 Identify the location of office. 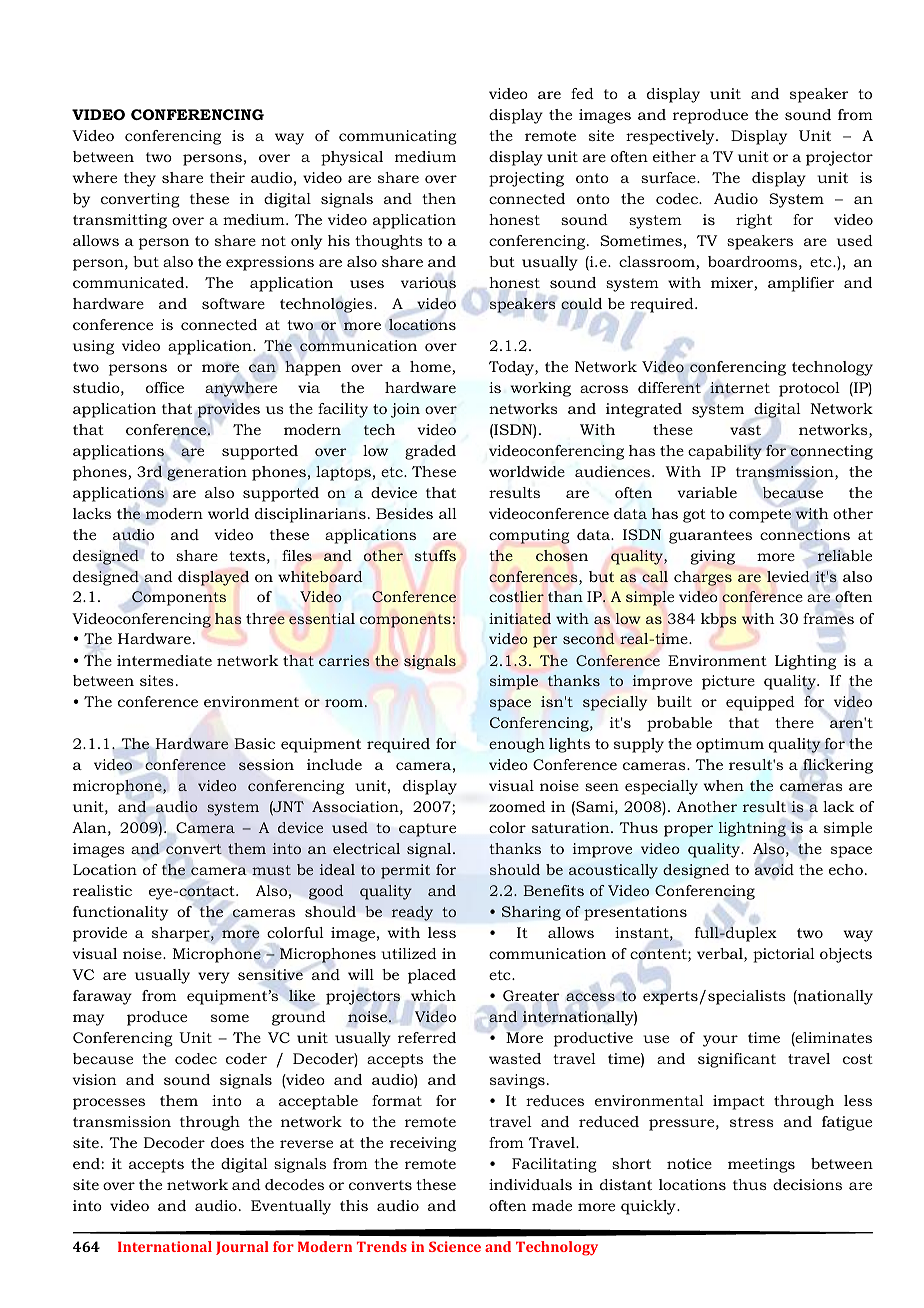
(165, 387).
